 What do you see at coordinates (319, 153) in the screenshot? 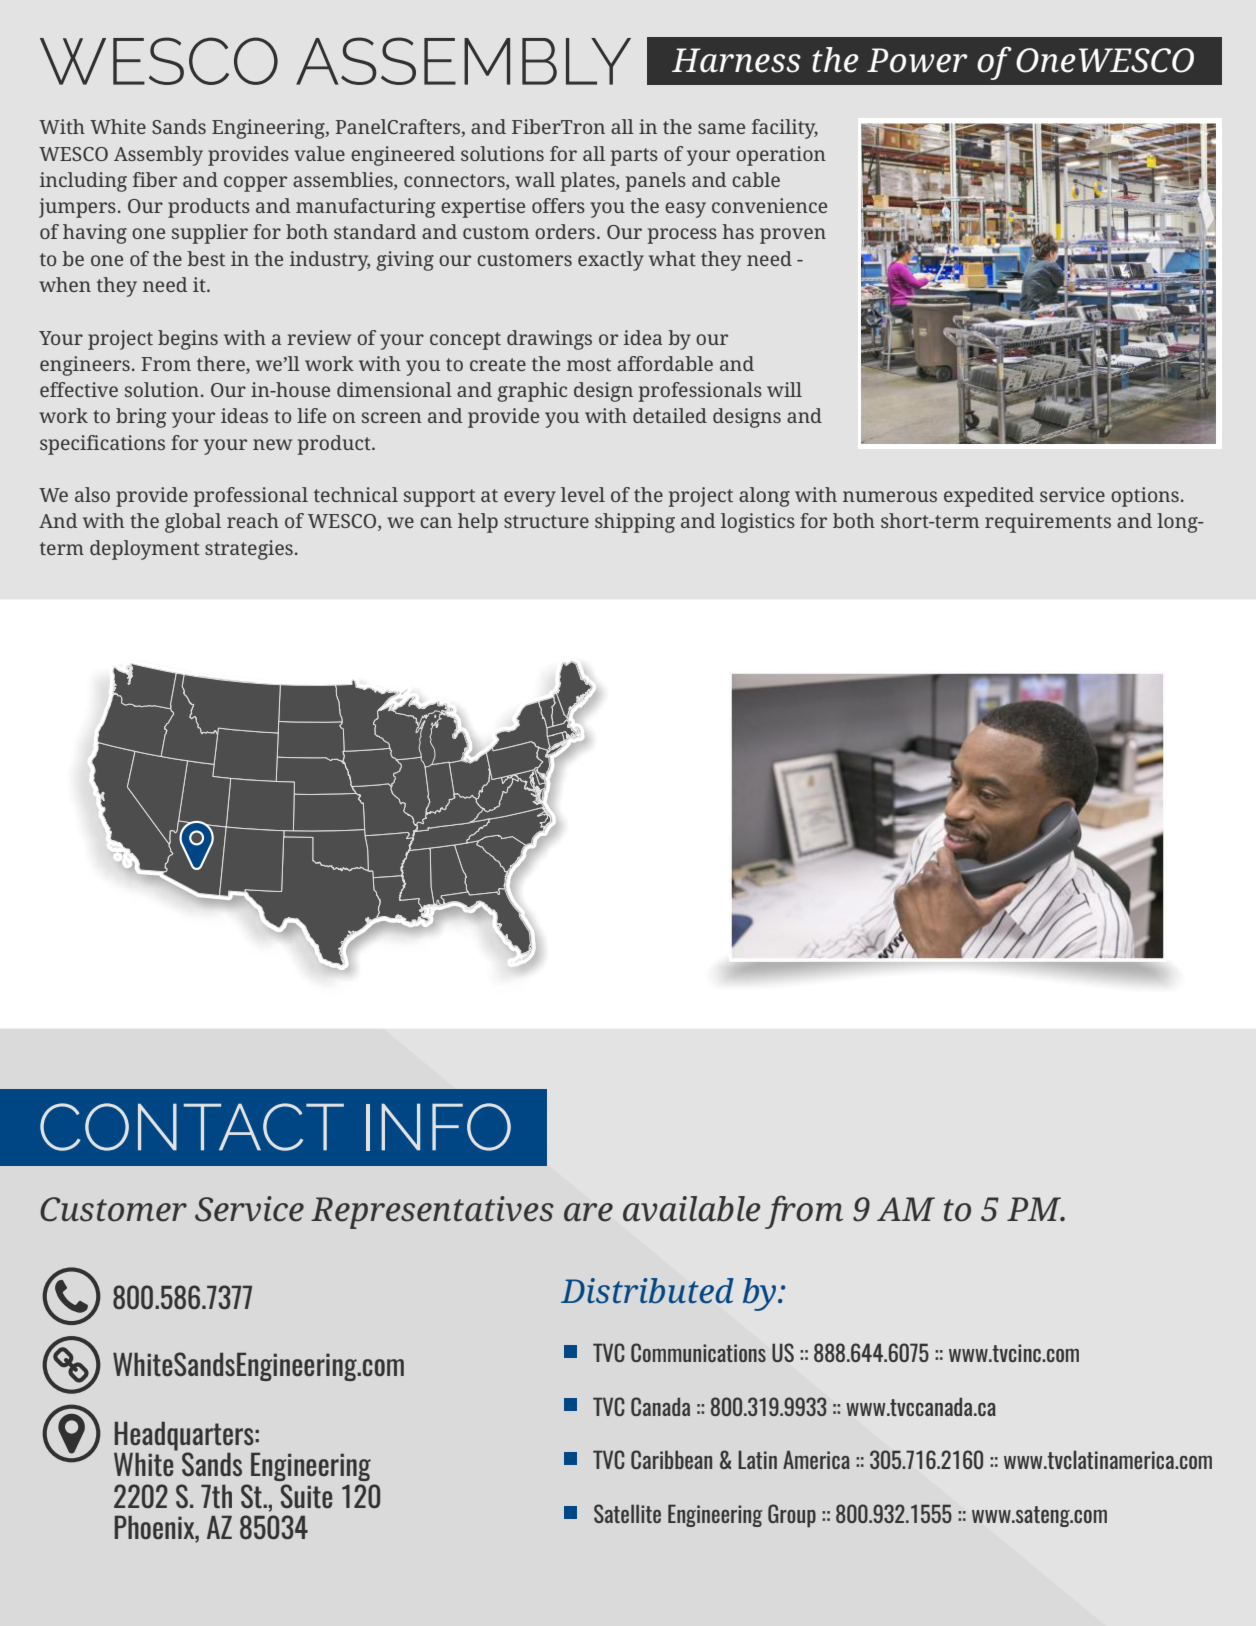
I see `value` at bounding box center [319, 153].
